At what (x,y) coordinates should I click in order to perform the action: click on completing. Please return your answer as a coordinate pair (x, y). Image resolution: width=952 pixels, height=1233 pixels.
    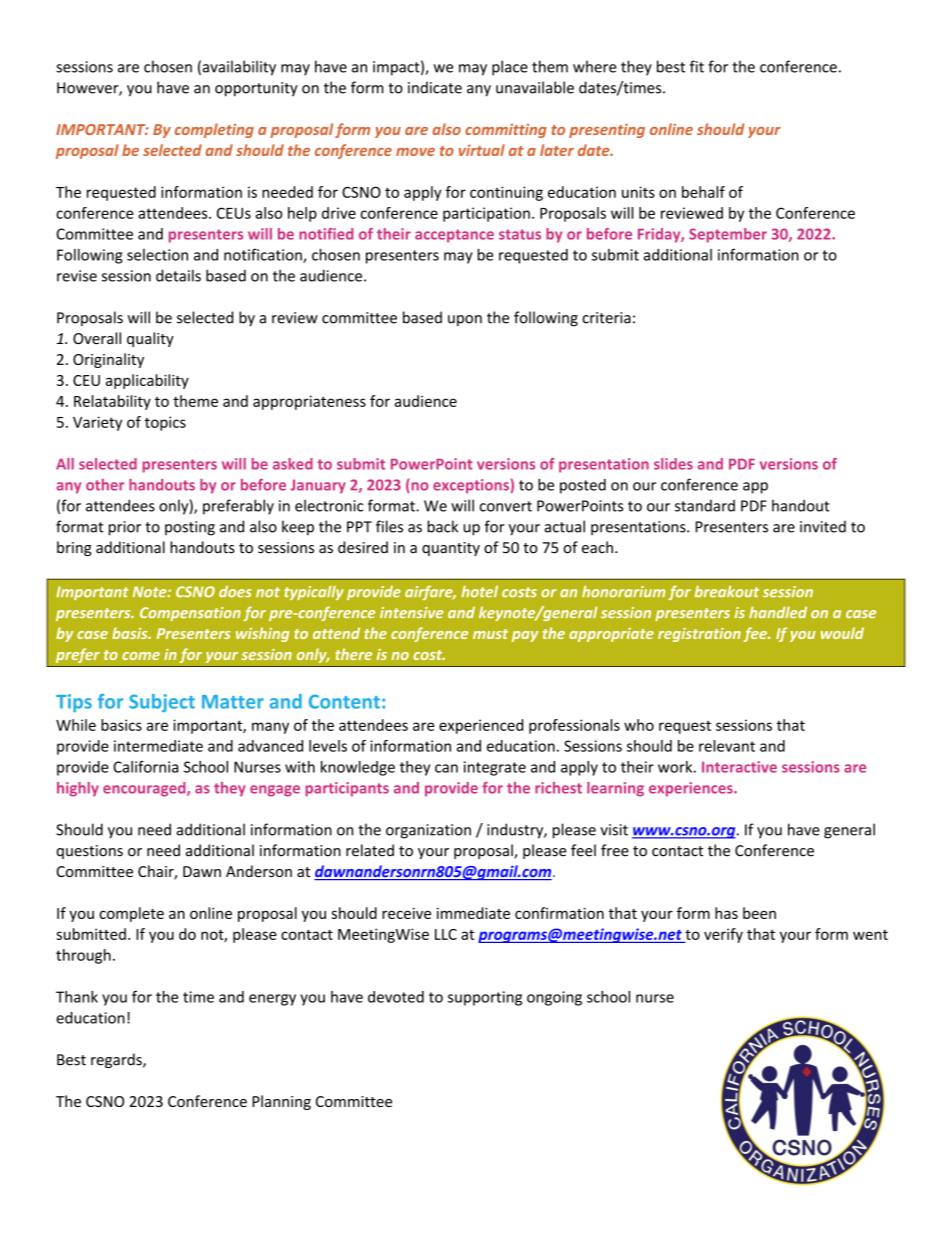
    Looking at the image, I should click on (214, 130).
